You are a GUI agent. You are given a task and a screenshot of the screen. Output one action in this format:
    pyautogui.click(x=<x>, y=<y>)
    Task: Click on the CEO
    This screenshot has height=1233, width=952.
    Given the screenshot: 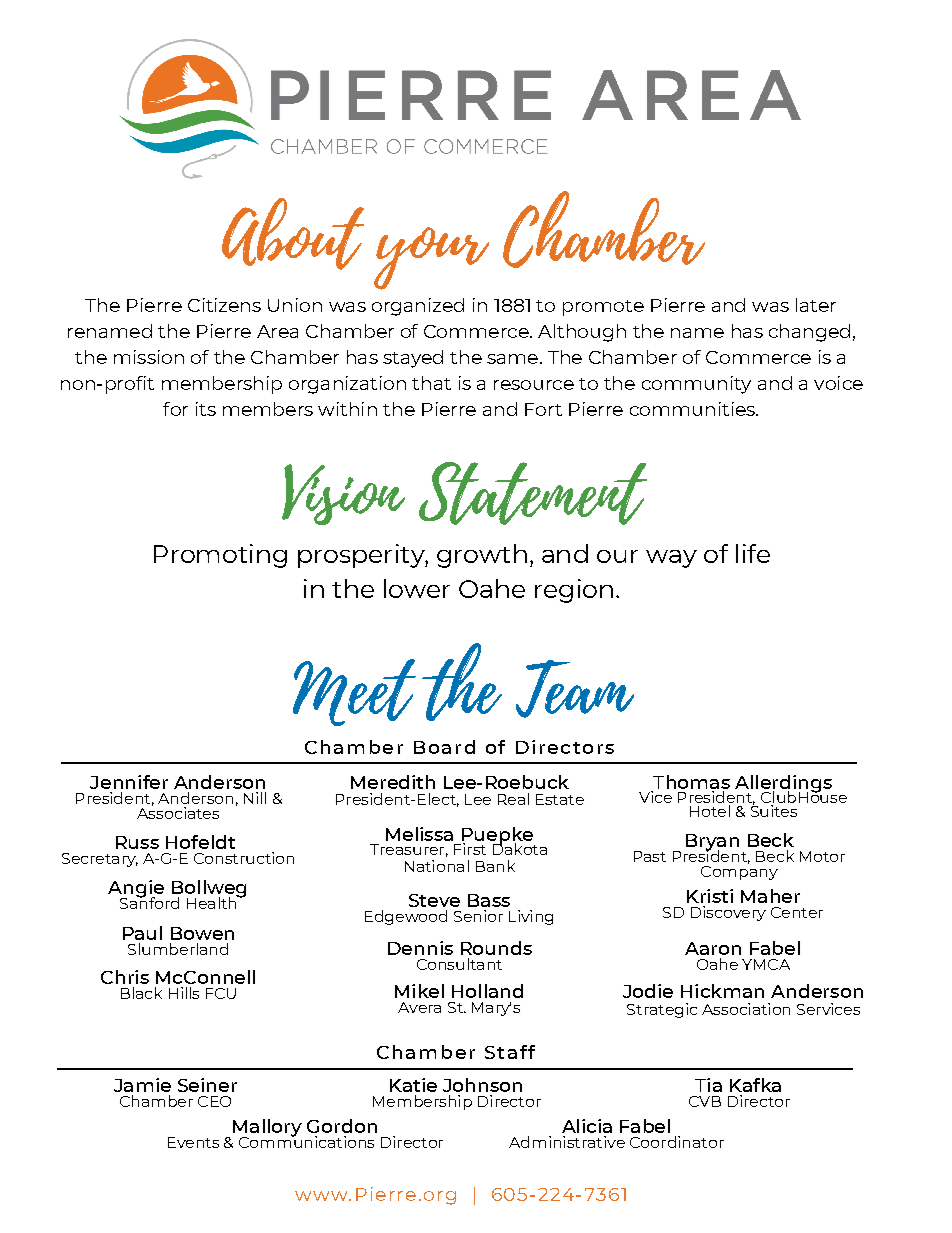 What is the action you would take?
    pyautogui.click(x=214, y=1101)
